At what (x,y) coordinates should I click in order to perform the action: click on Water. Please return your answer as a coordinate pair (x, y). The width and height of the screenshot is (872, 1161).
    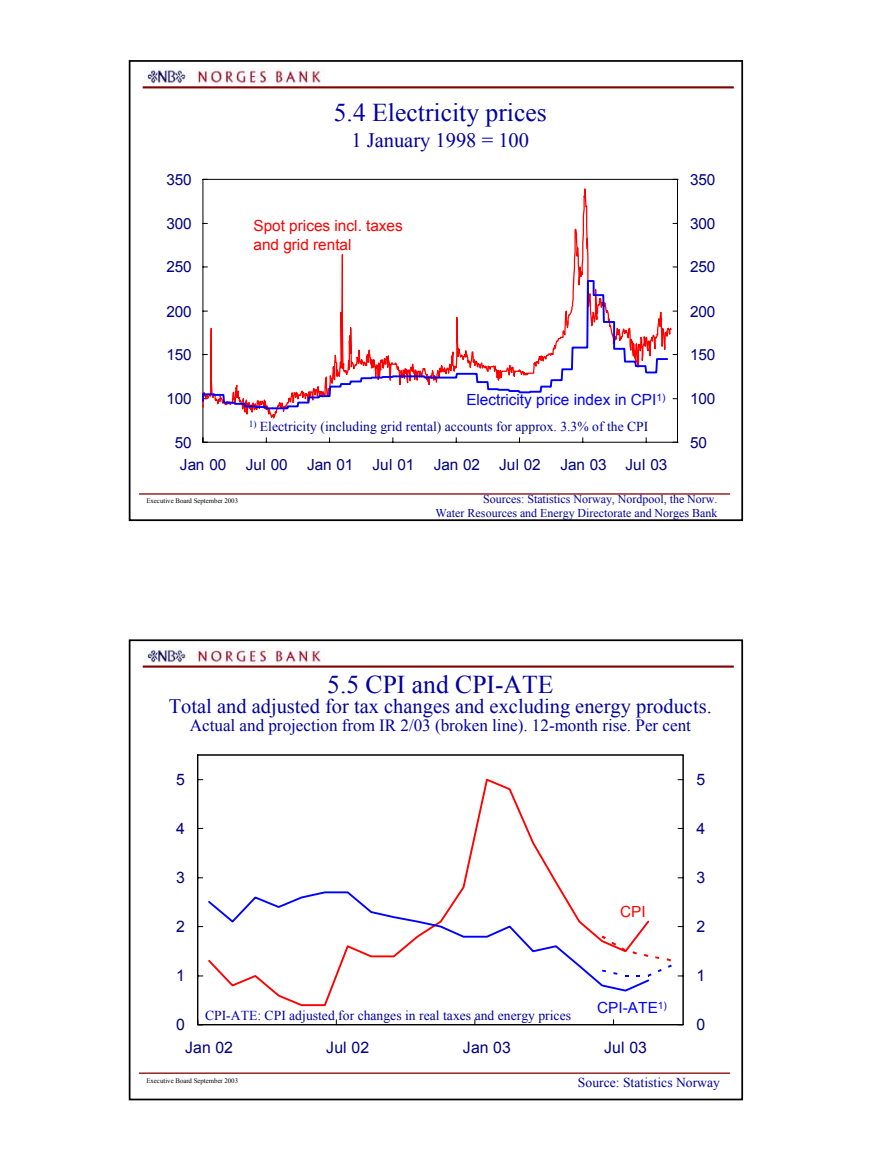
    Looking at the image, I should click on (450, 514).
